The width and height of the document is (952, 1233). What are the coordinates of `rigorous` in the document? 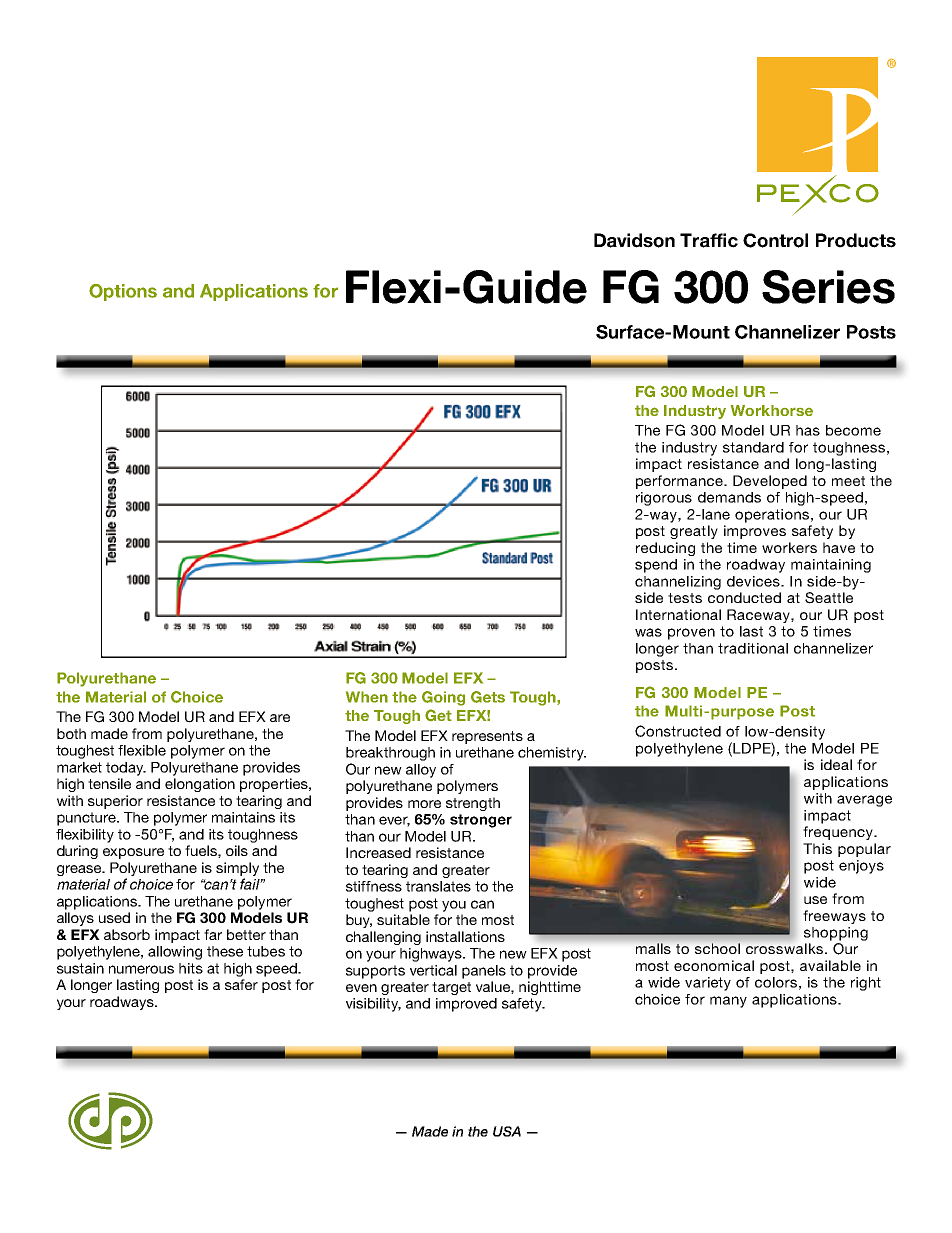 It's located at (664, 499).
